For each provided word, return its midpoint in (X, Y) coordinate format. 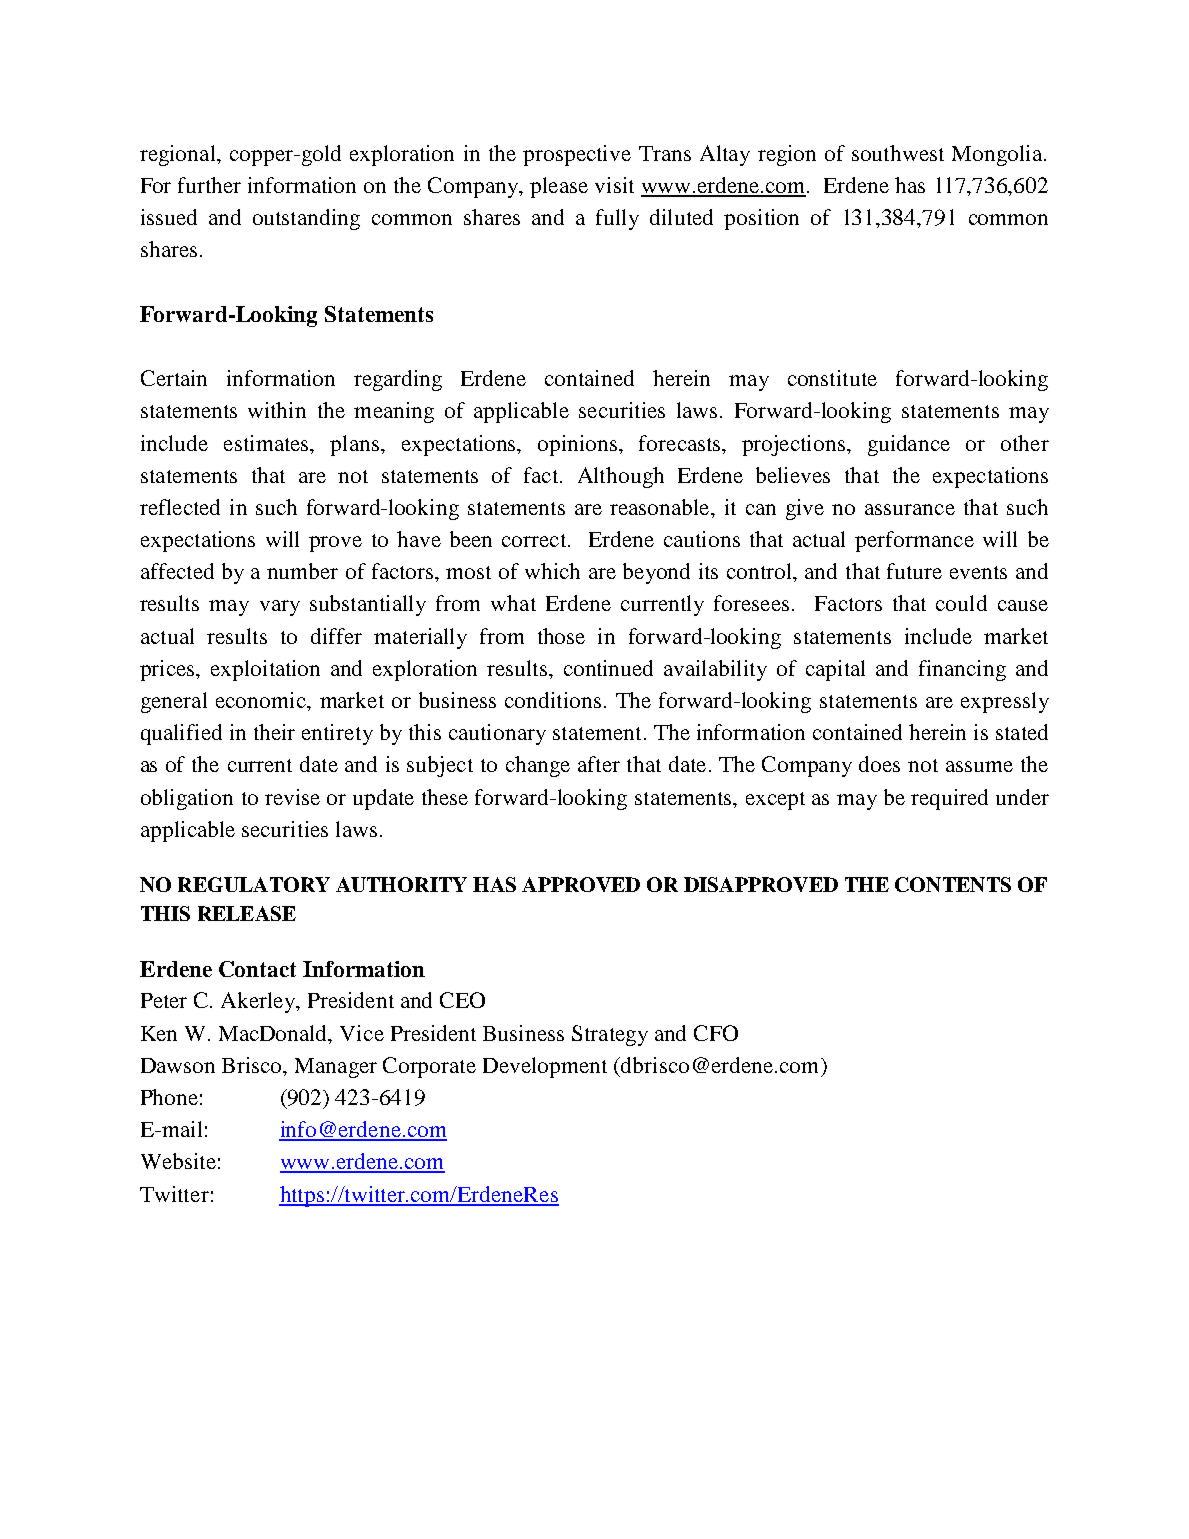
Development (545, 1067)
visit (614, 185)
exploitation (265, 670)
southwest (898, 153)
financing (962, 670)
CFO (716, 1033)
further (209, 185)
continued (608, 668)
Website (178, 1161)
